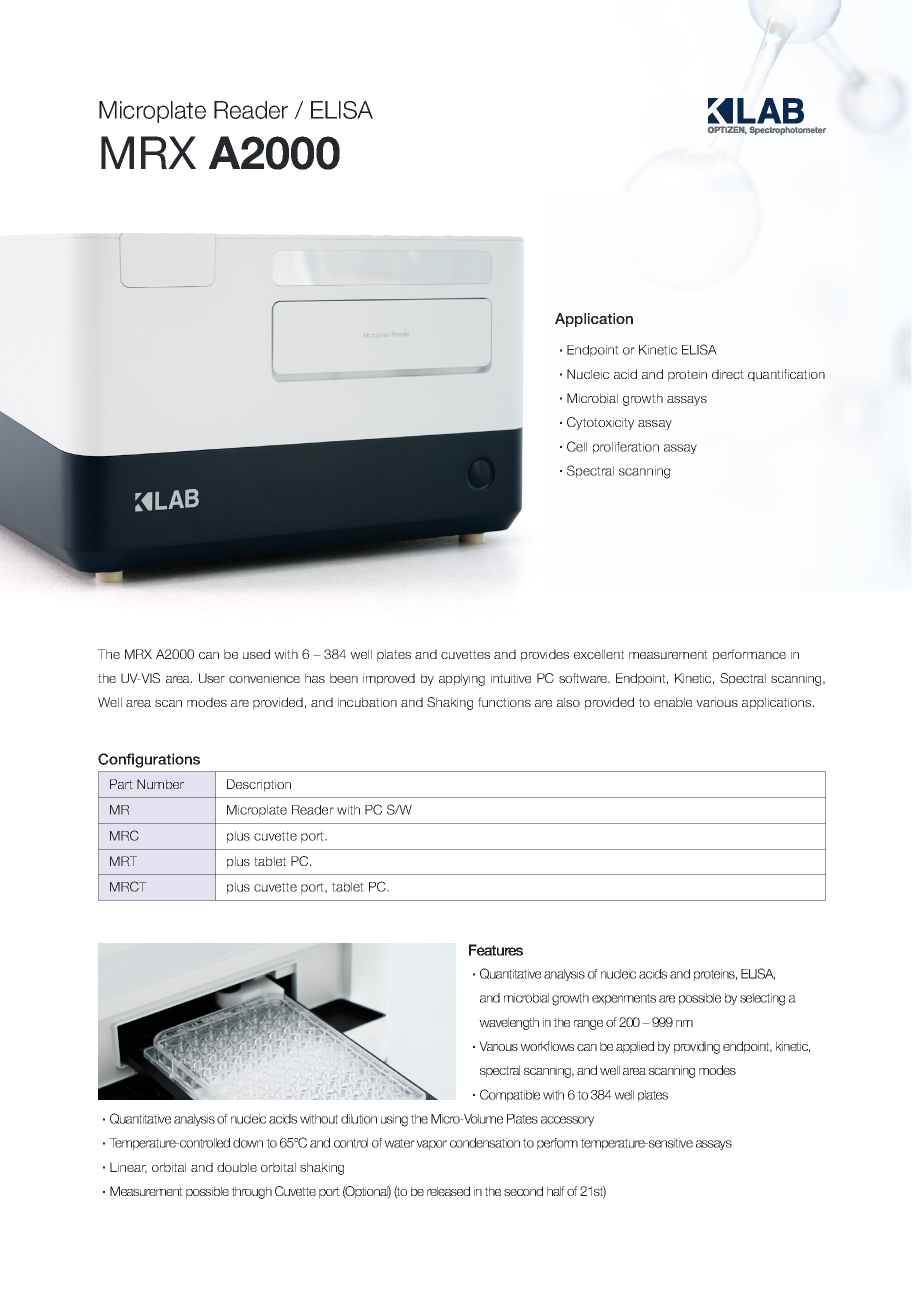 This page has width=924, height=1297. Describe the element at coordinates (212, 678) in the page. I see `User` at that location.
